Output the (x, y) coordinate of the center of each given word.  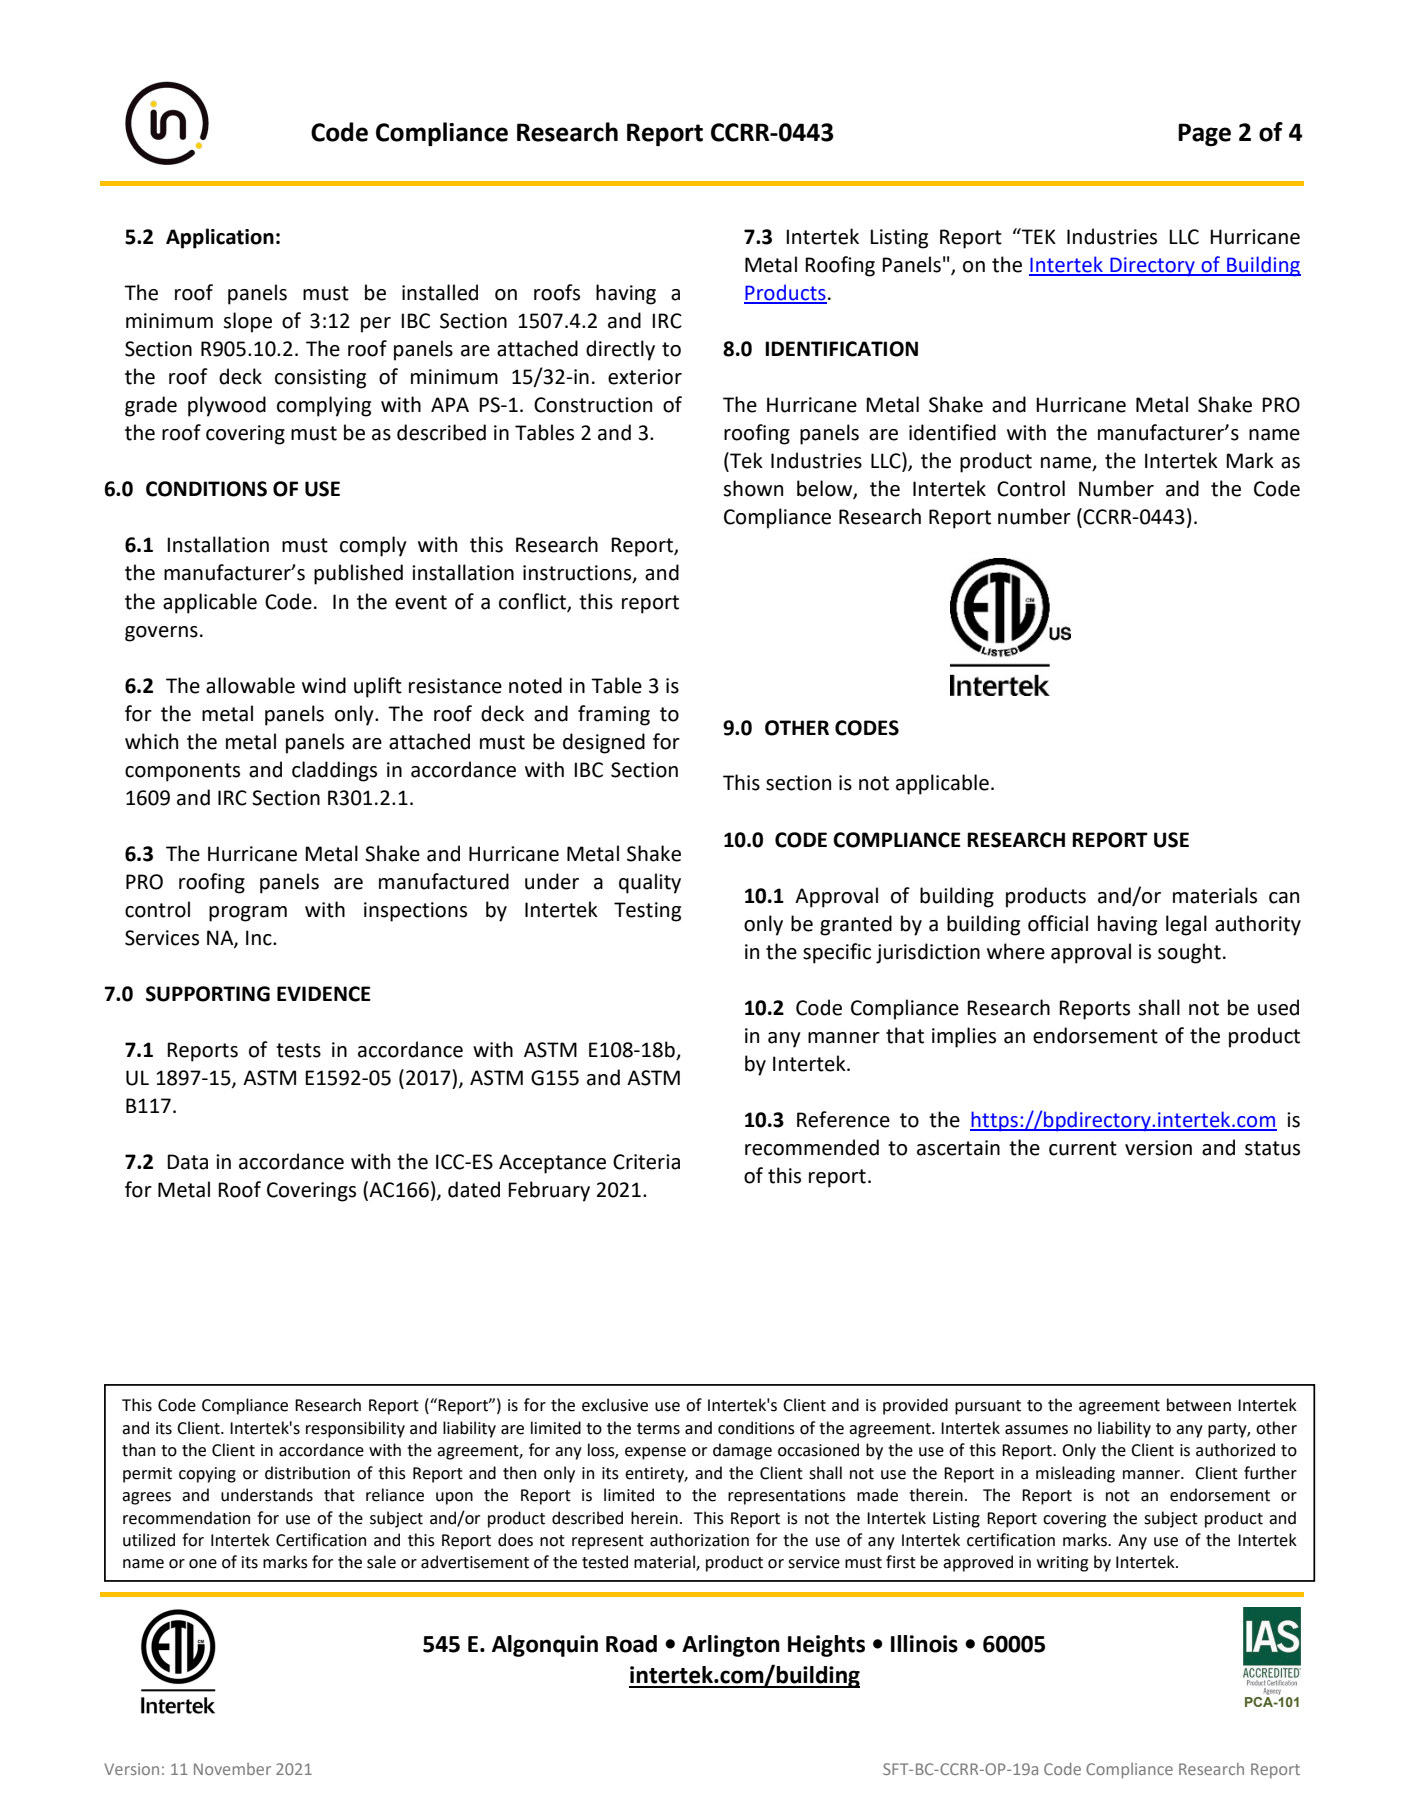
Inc (260, 938)
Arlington (731, 1646)
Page (1204, 134)
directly (620, 350)
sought (1189, 953)
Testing (647, 912)
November (232, 1769)
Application (220, 238)
